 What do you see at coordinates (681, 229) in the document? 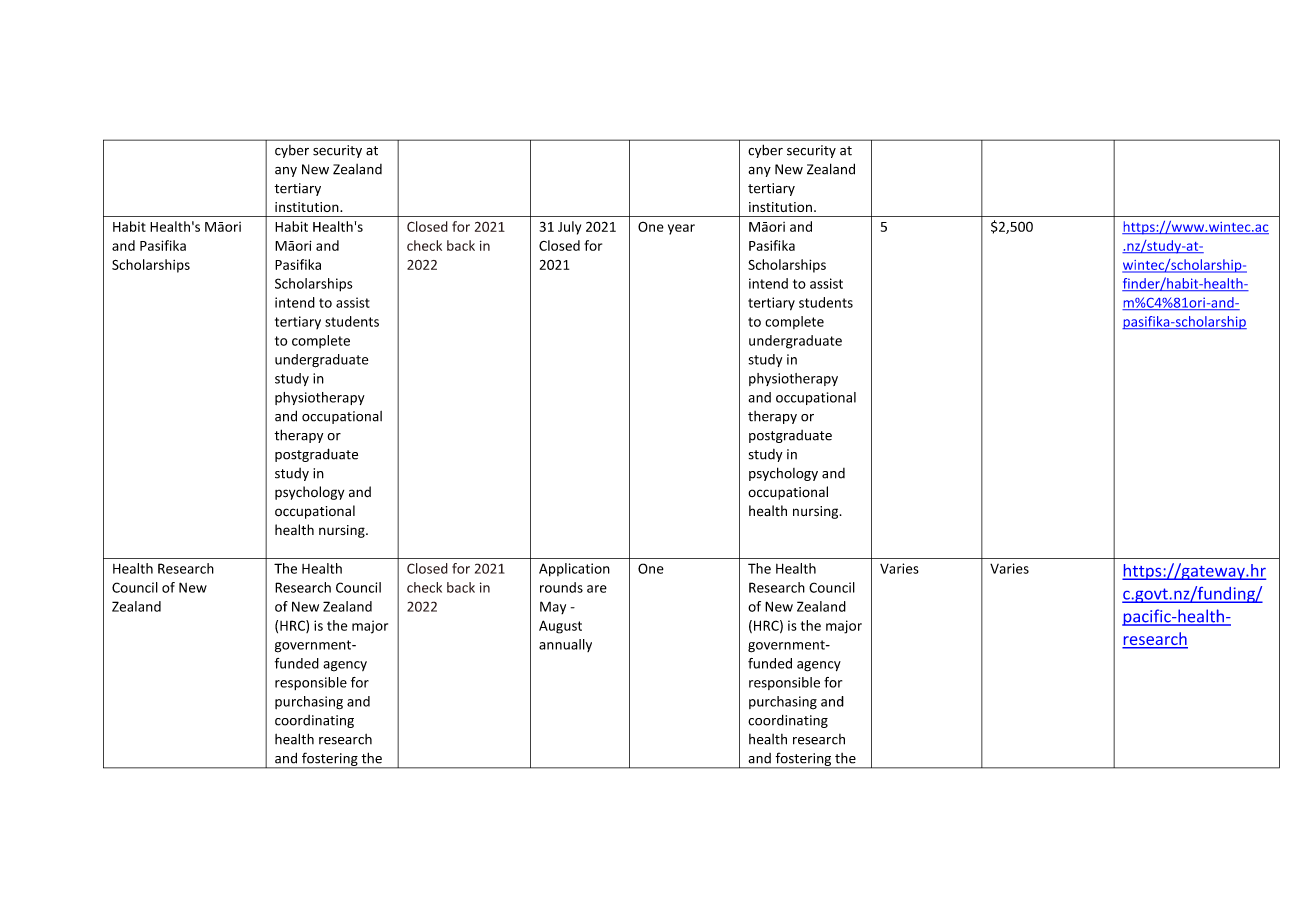
I see `year` at bounding box center [681, 229].
